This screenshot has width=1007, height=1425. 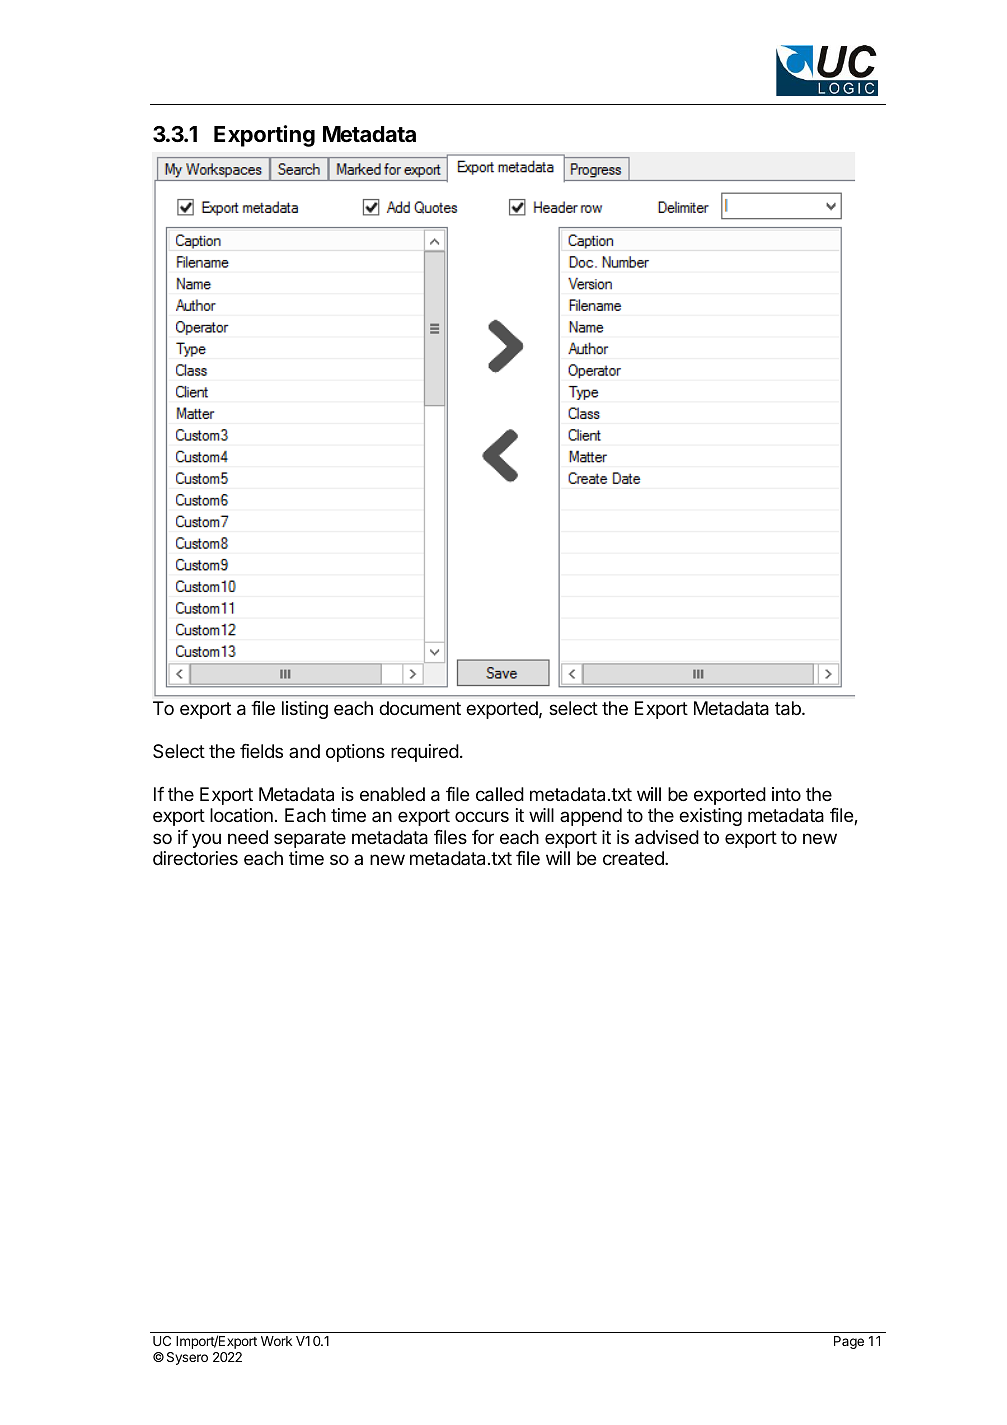 What do you see at coordinates (634, 858) in the screenshot?
I see `created` at bounding box center [634, 858].
